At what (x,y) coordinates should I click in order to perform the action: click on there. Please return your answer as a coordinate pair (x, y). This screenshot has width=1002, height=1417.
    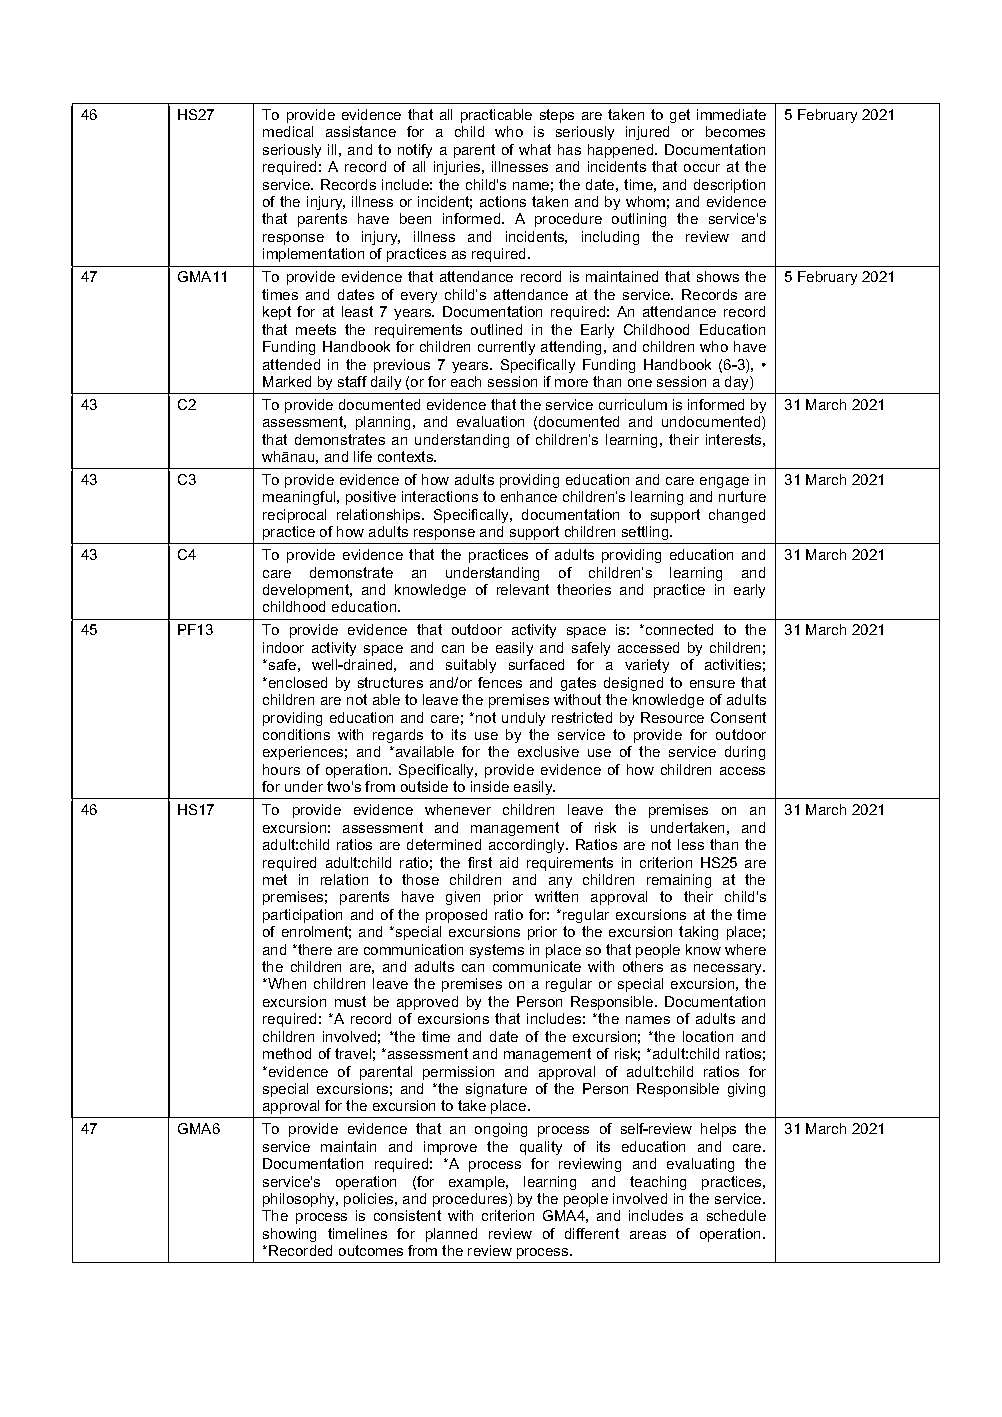
    Looking at the image, I should click on (314, 949).
